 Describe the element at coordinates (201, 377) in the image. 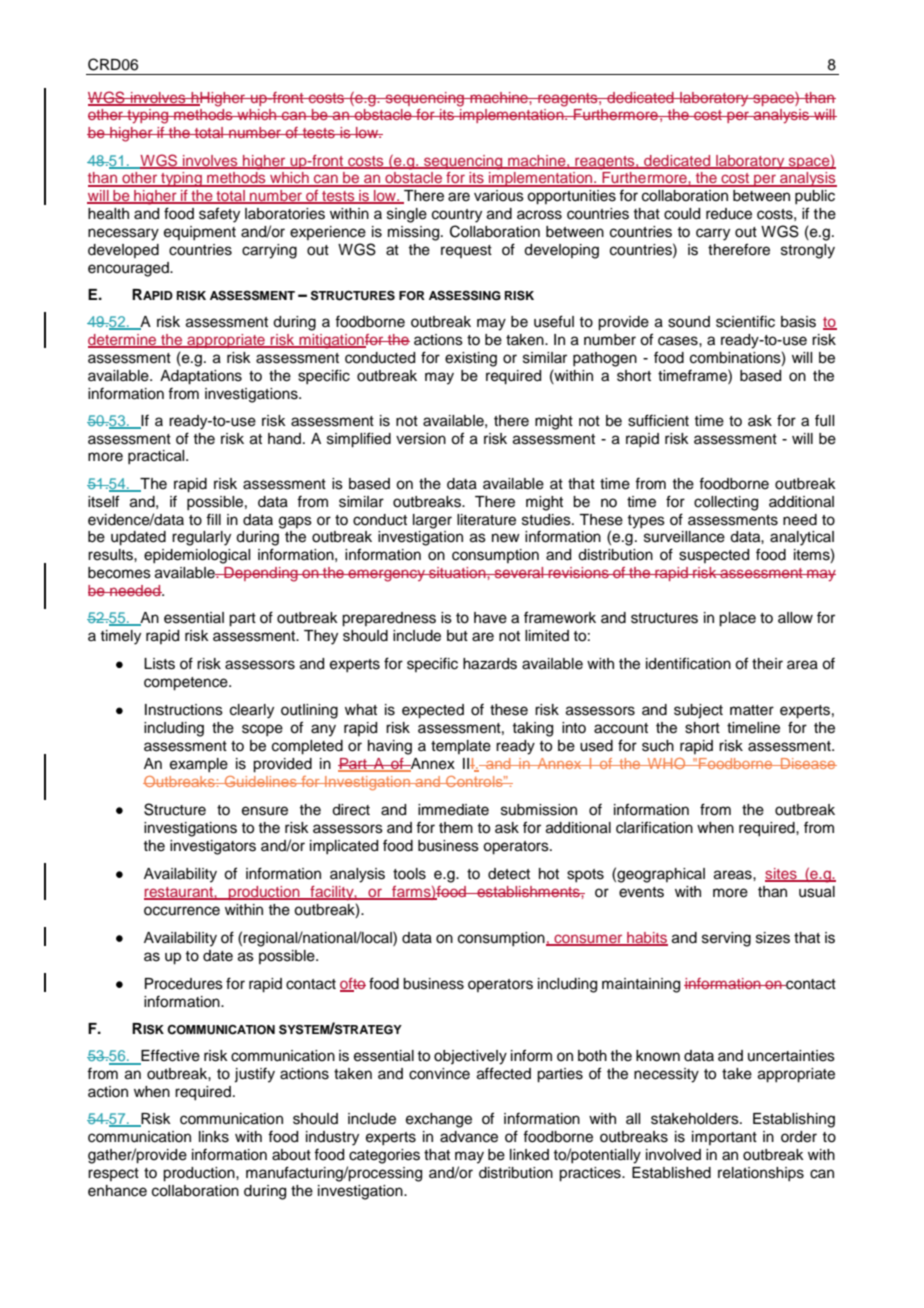

I see `Adaptations` at that location.
